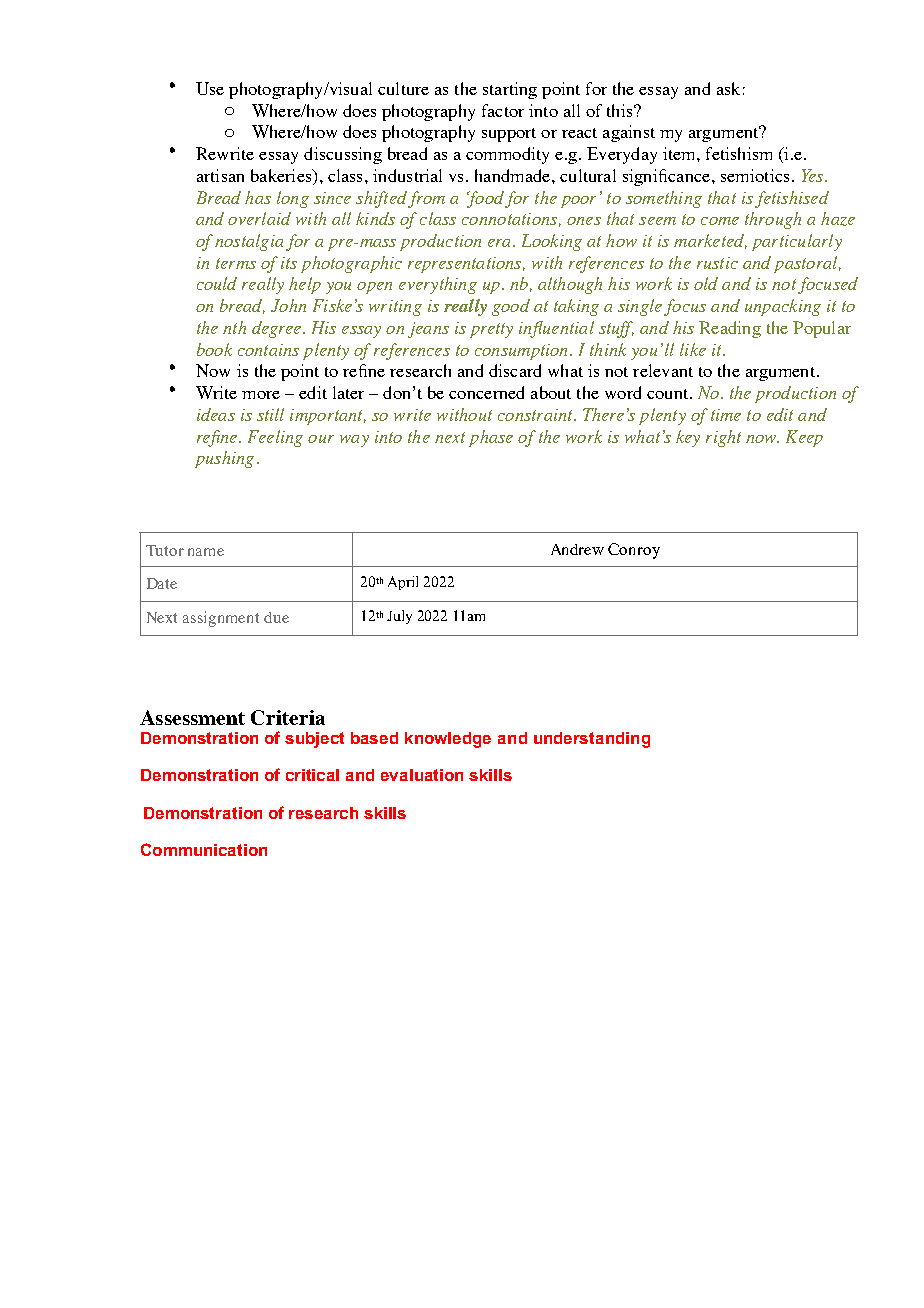 This image has width=924, height=1308. What do you see at coordinates (634, 551) in the image?
I see `Conroy` at bounding box center [634, 551].
